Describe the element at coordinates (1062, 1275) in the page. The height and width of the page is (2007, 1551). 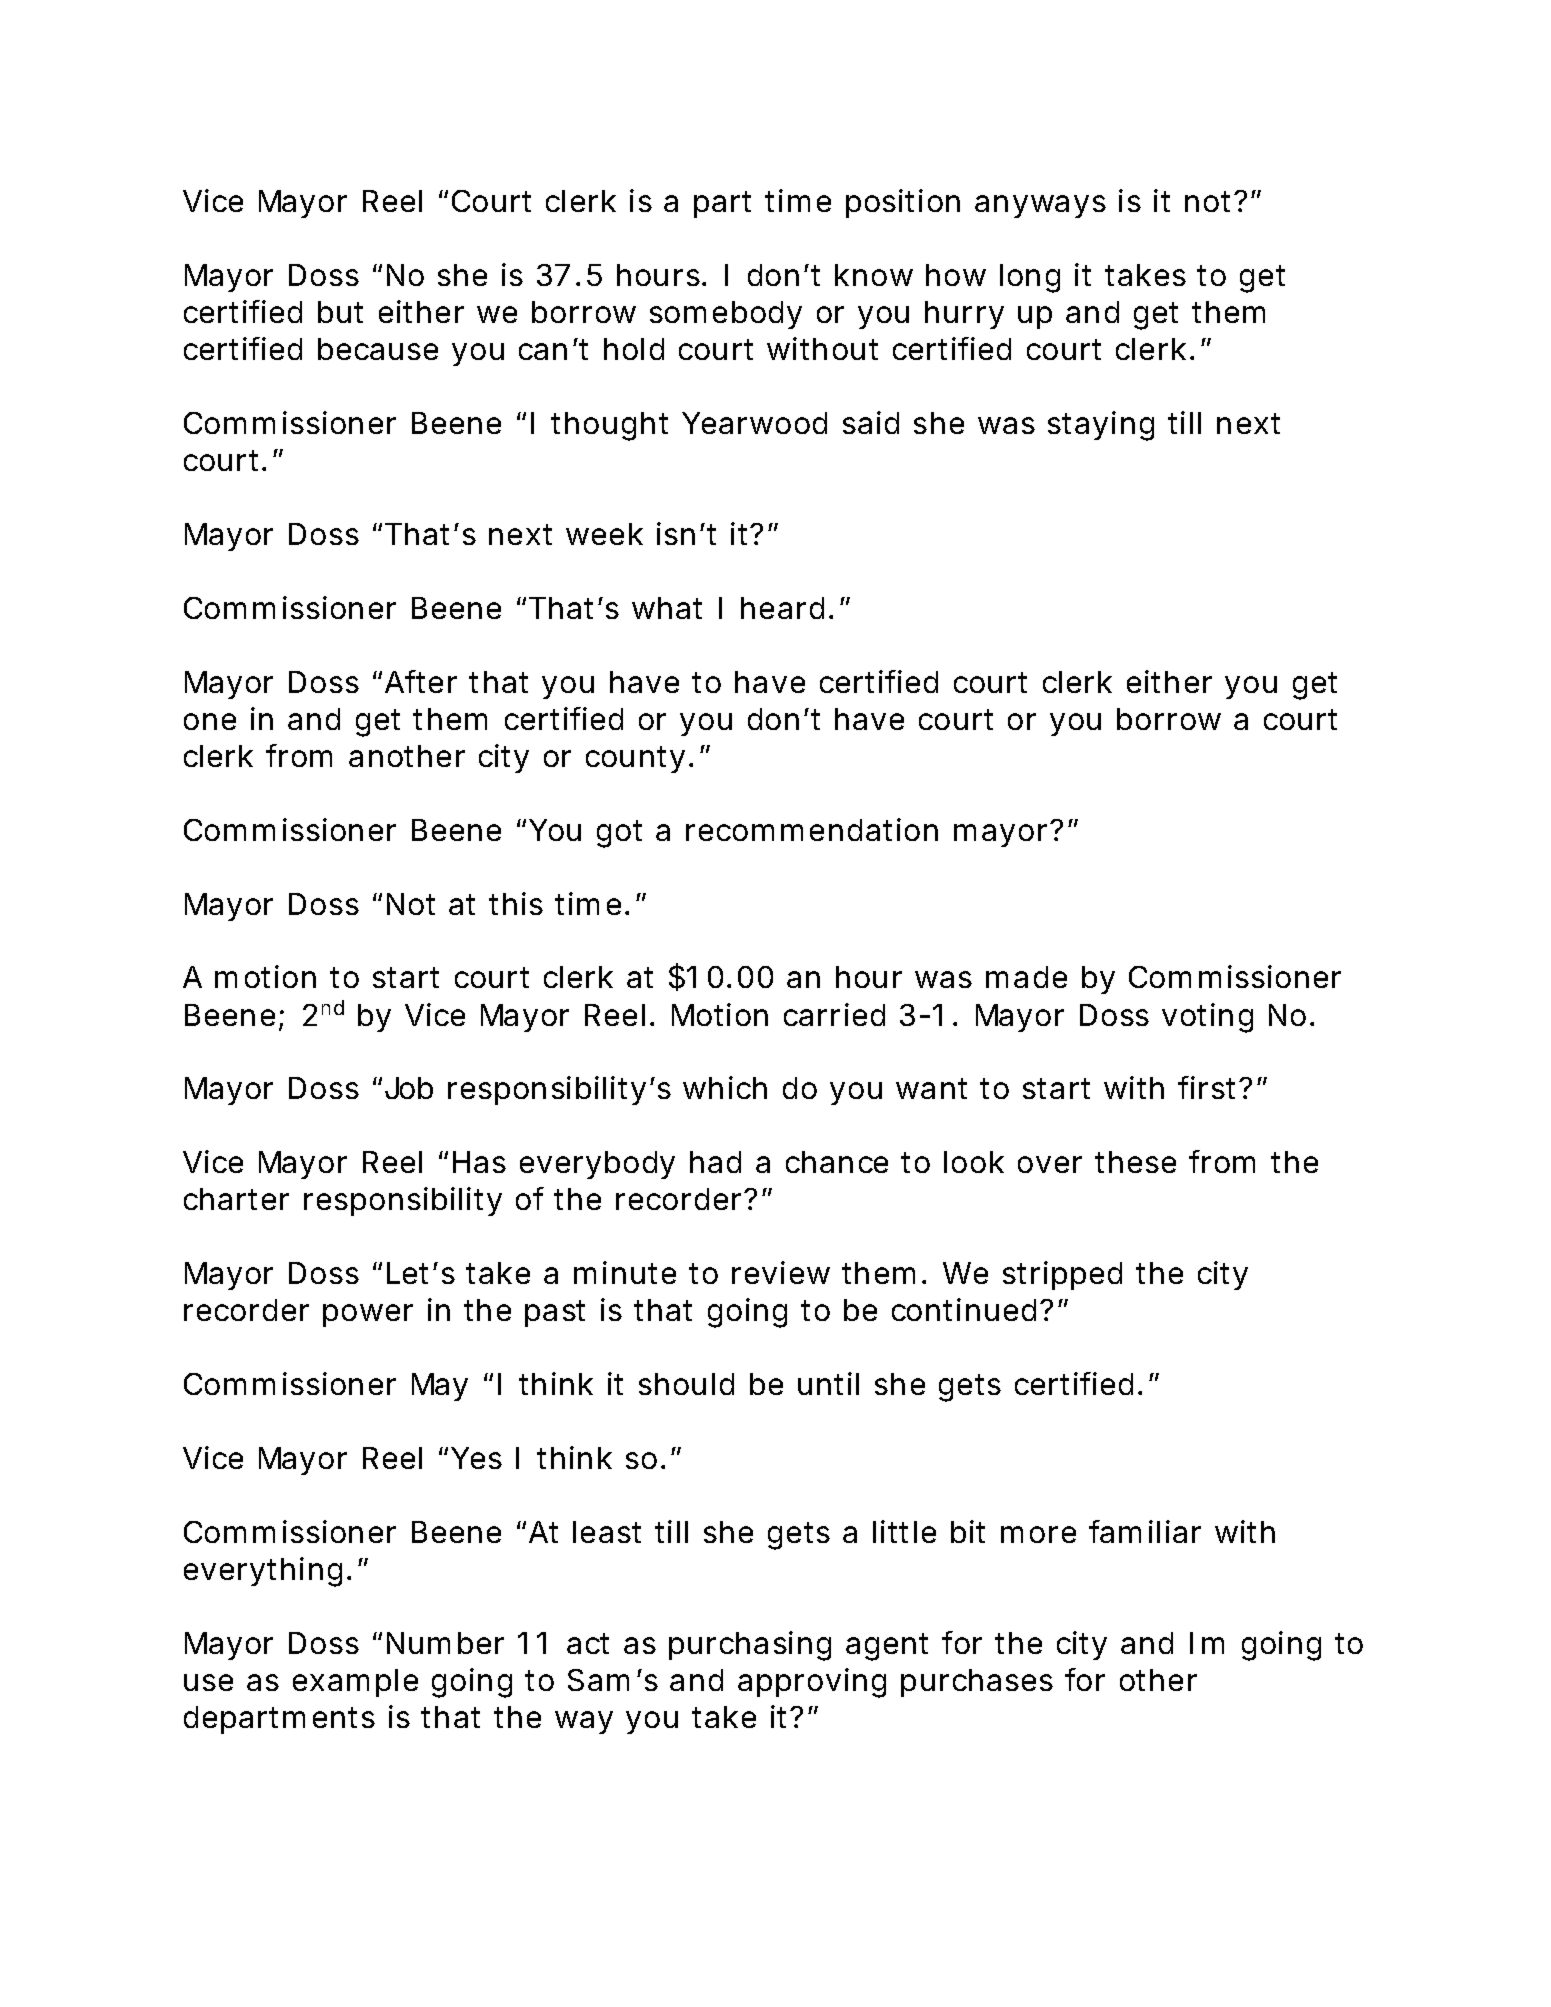
I see `stripped` at that location.
